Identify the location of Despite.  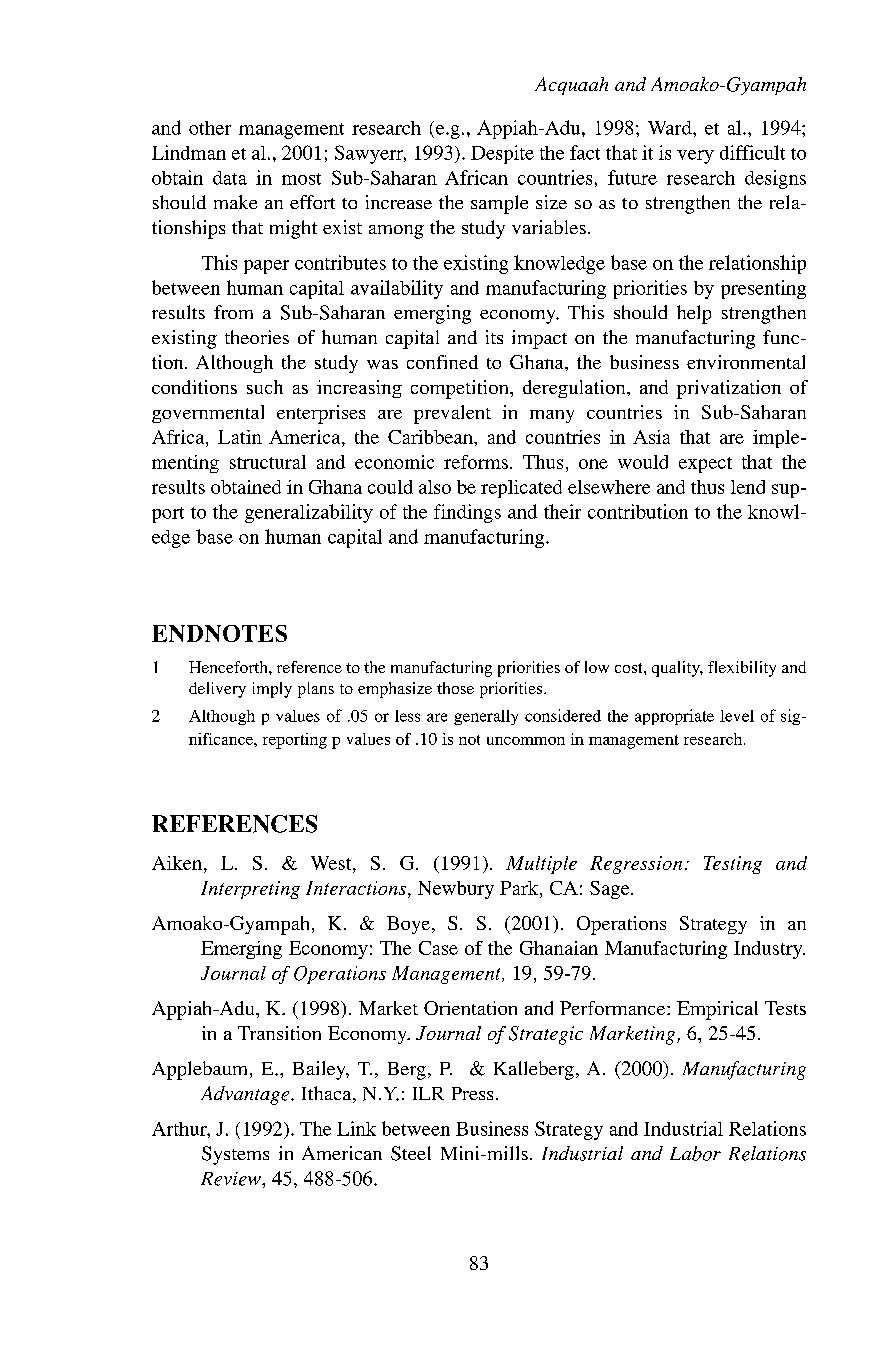
(502, 154).
